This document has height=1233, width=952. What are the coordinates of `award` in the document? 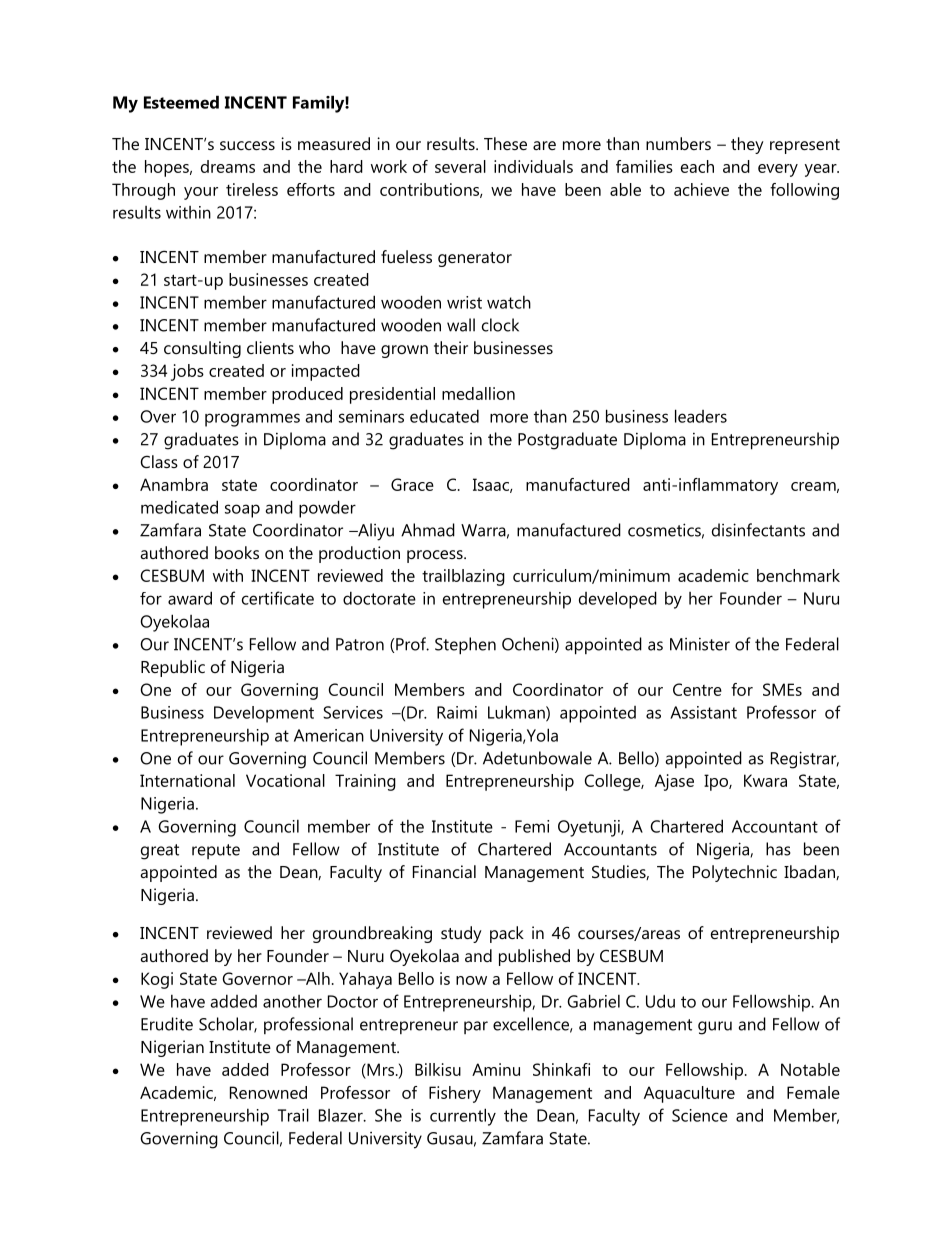 It's located at (190, 598).
